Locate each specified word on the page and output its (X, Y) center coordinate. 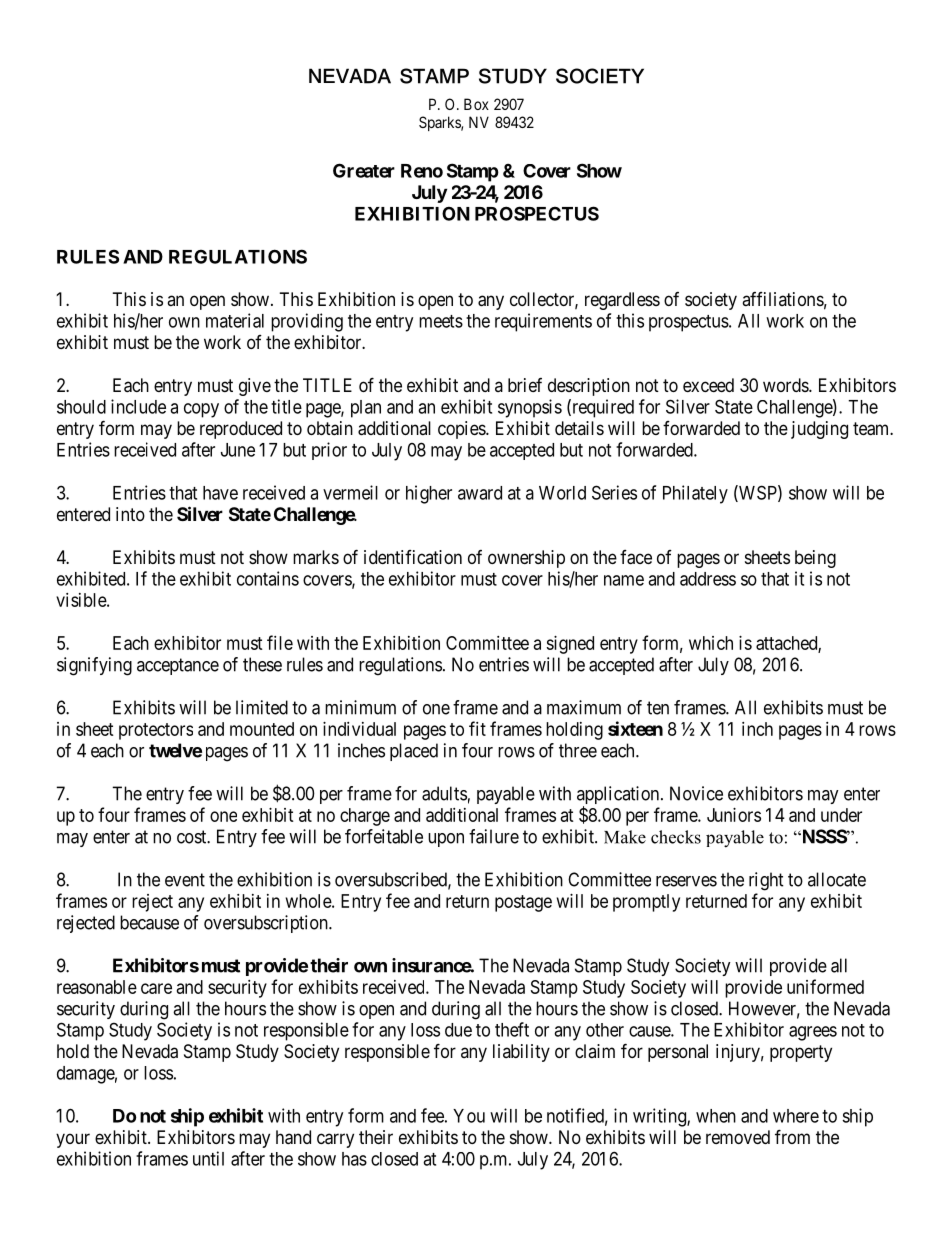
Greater (364, 170)
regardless (622, 301)
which (711, 643)
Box (476, 104)
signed (570, 645)
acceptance (178, 666)
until (208, 1158)
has (354, 1159)
